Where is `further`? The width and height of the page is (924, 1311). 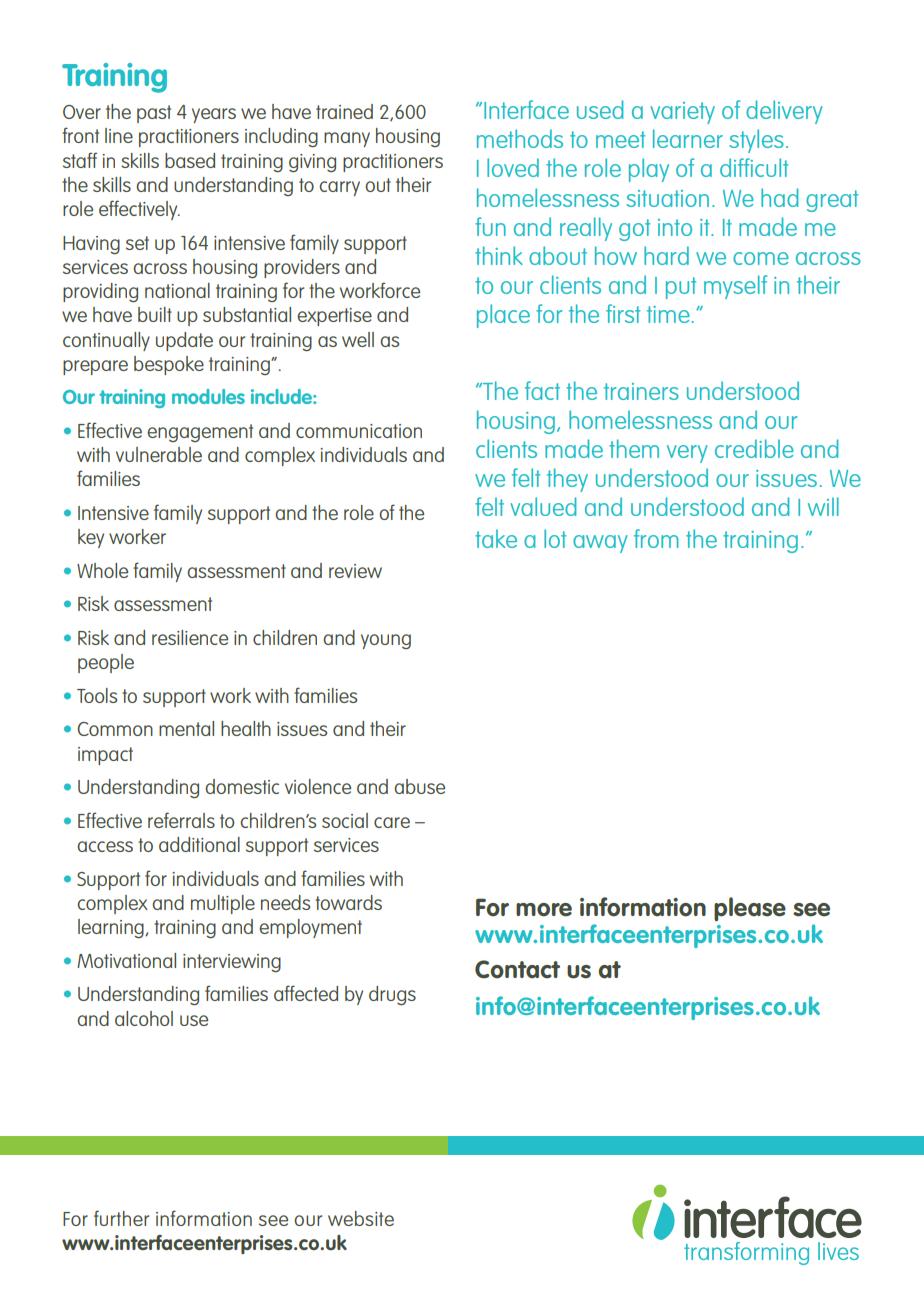 further is located at coordinates (121, 1218).
